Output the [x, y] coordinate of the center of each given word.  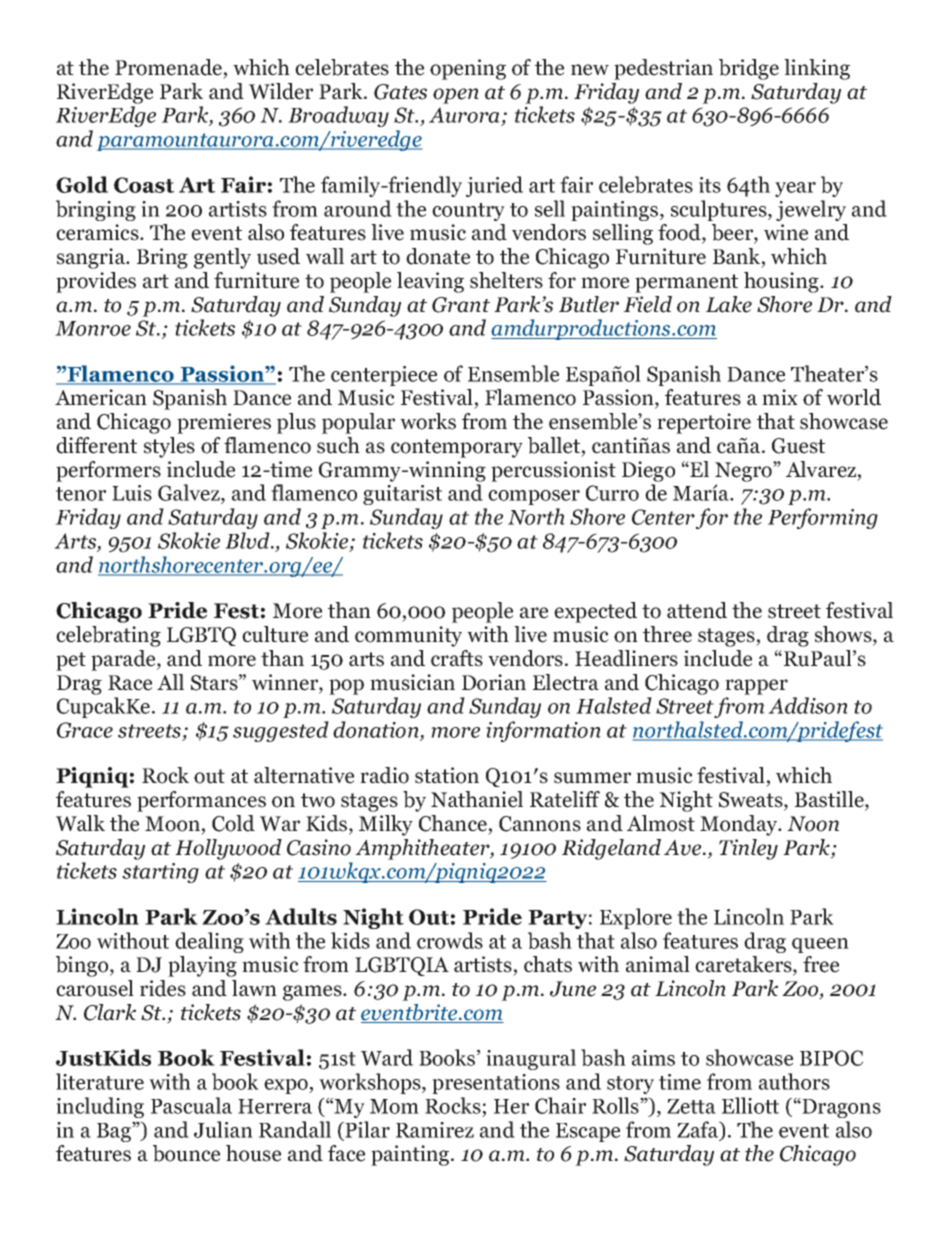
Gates [400, 92]
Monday [740, 825]
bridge [749, 69]
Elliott [750, 1105]
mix [780, 397]
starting [160, 873]
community [408, 636]
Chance [453, 823]
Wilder [281, 91]
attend [697, 610]
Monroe [93, 328]
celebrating [108, 636]
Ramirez [435, 1130]
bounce [186, 1153]
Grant [461, 305]
